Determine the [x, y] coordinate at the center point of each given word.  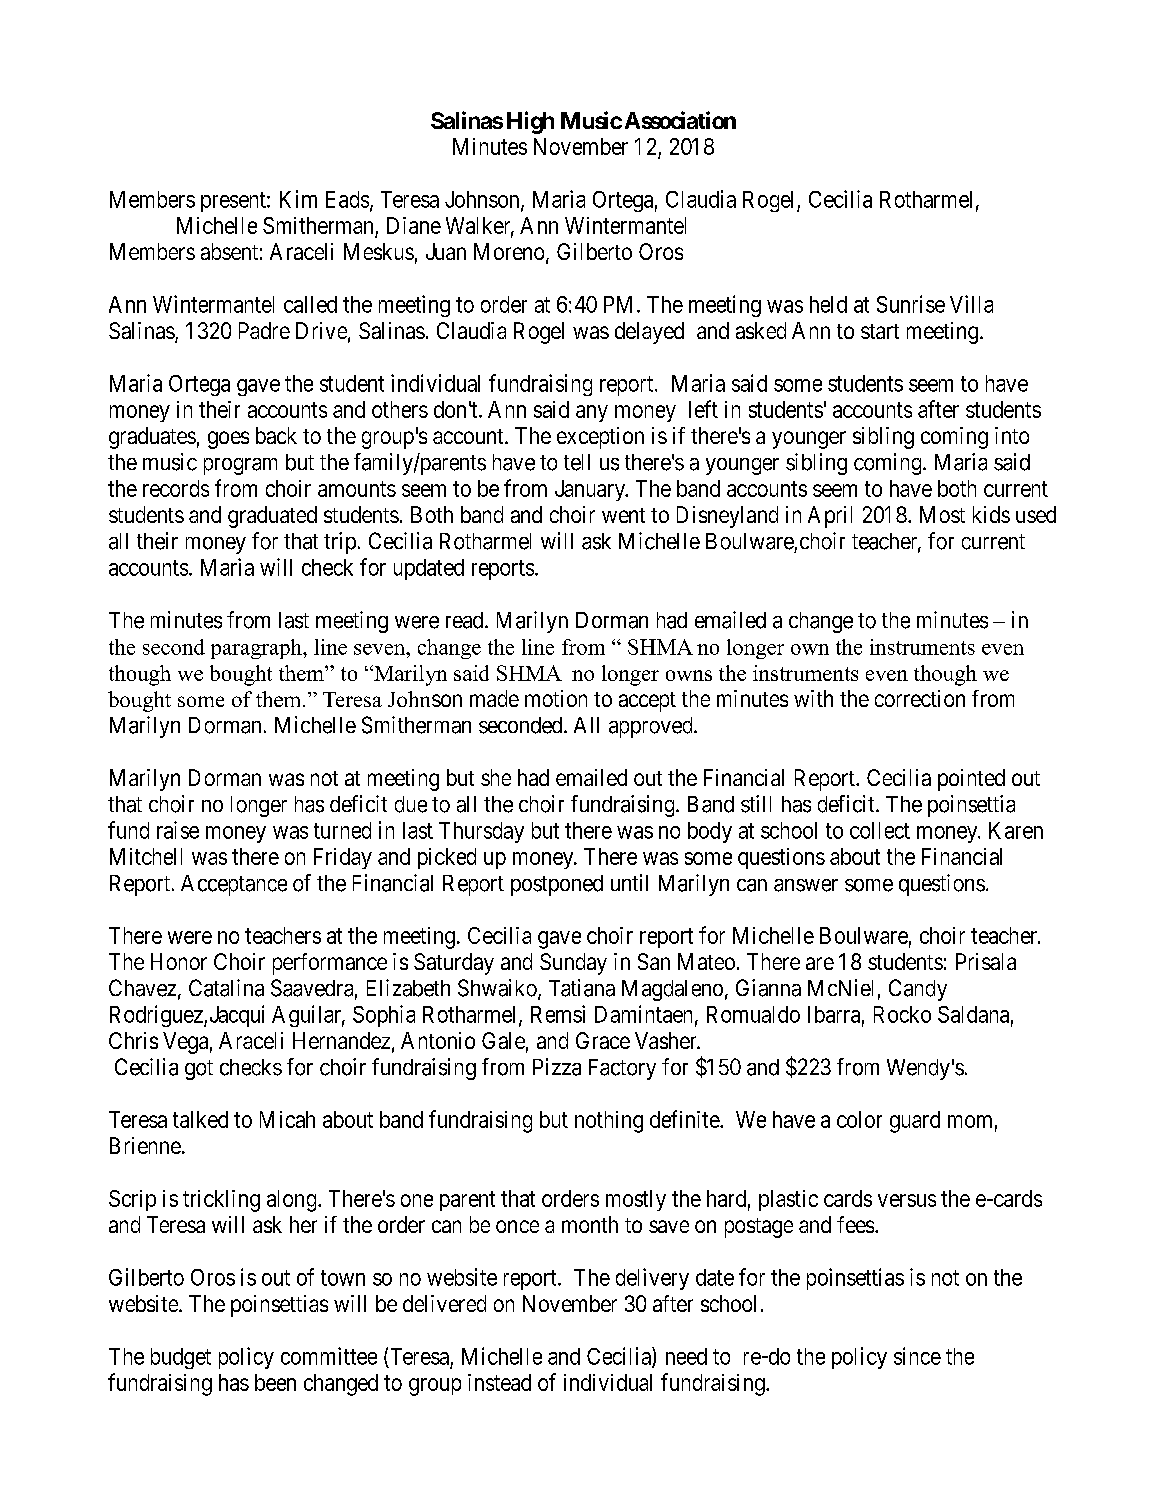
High [530, 122]
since [917, 1356]
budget [181, 1358]
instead [499, 1382]
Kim [298, 199]
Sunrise [911, 304]
